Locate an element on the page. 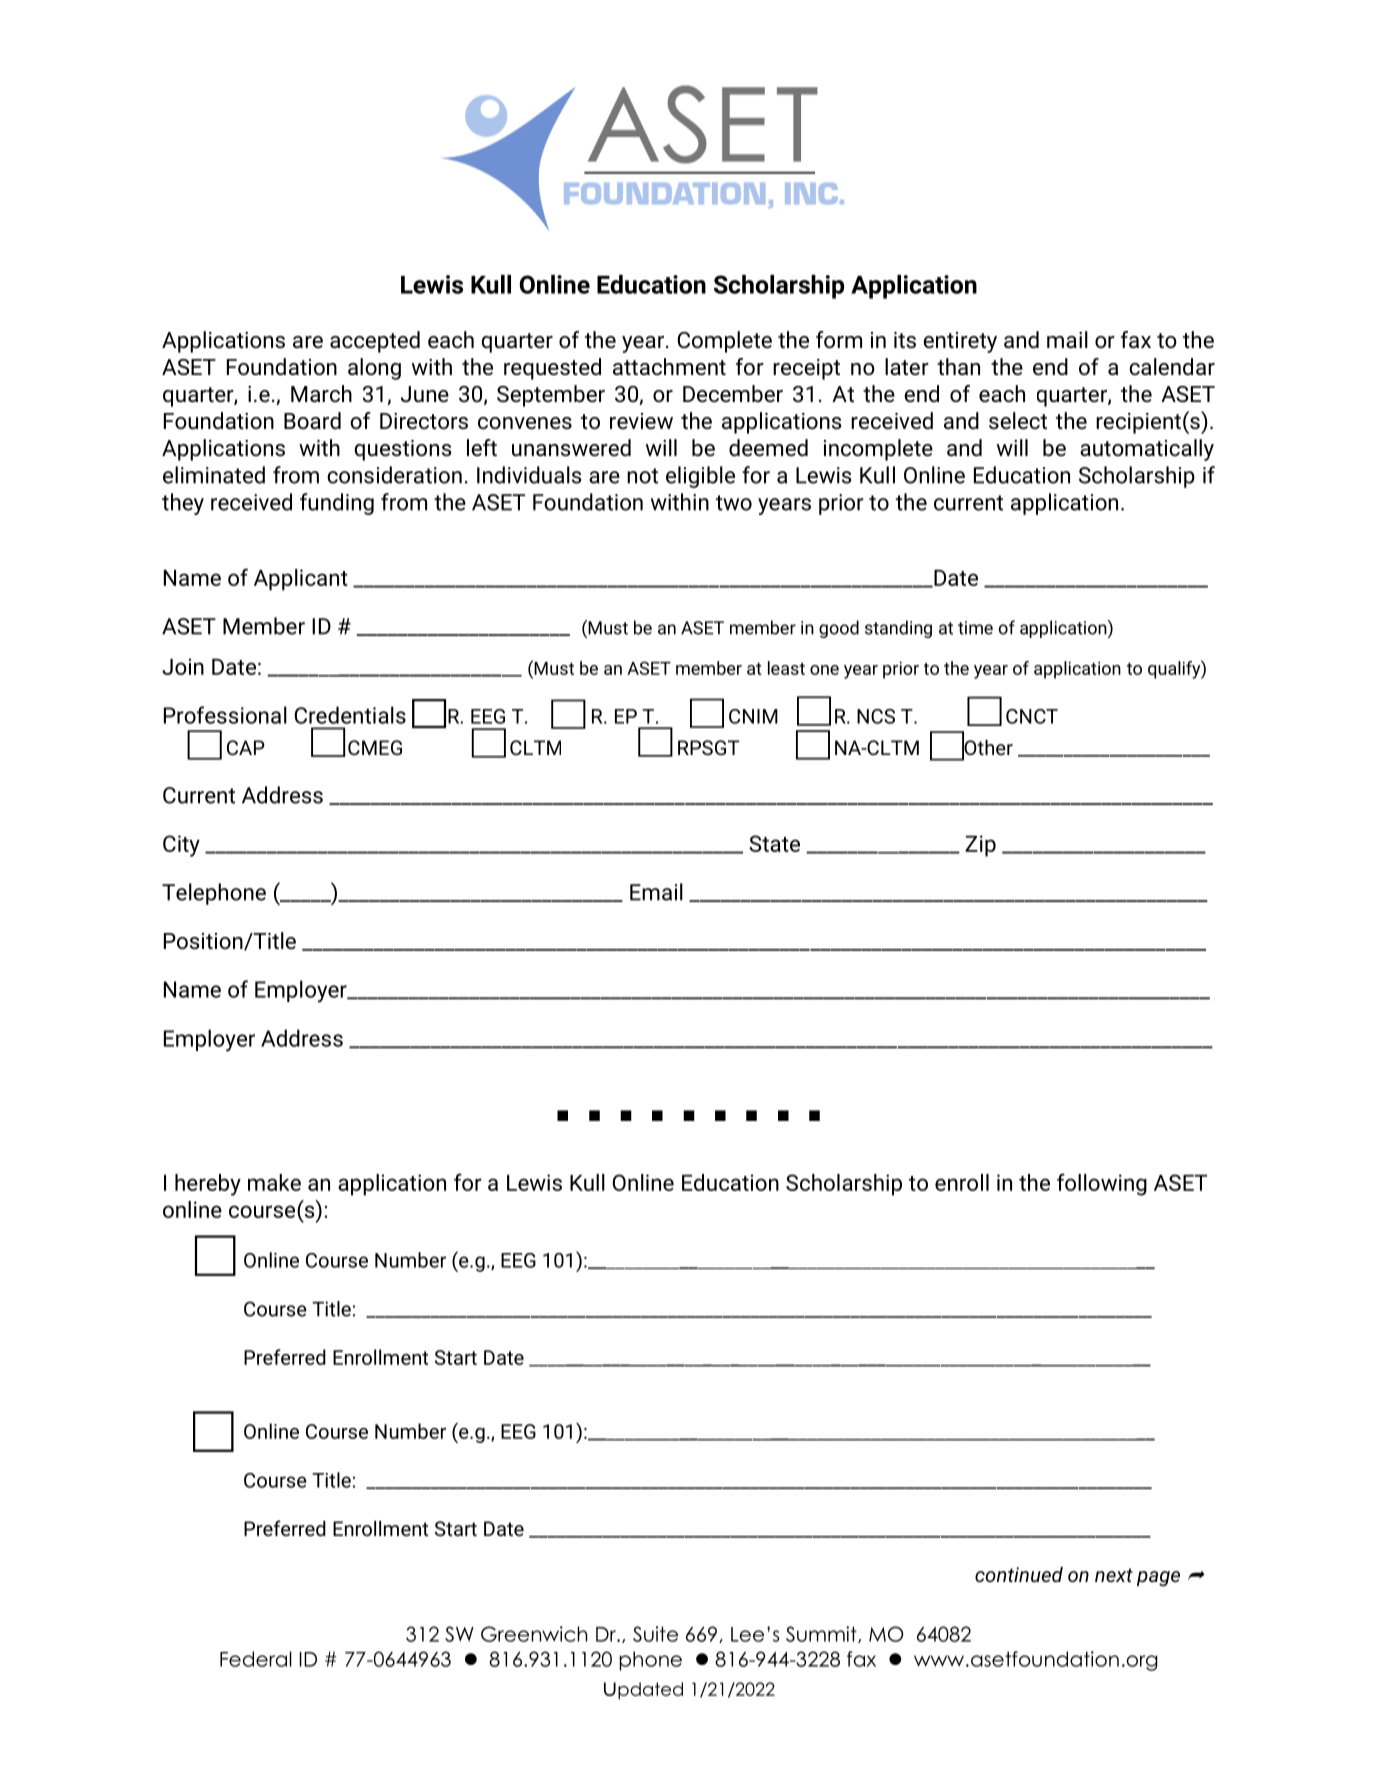 The height and width of the image is (1782, 1377). City is located at coordinates (181, 846).
